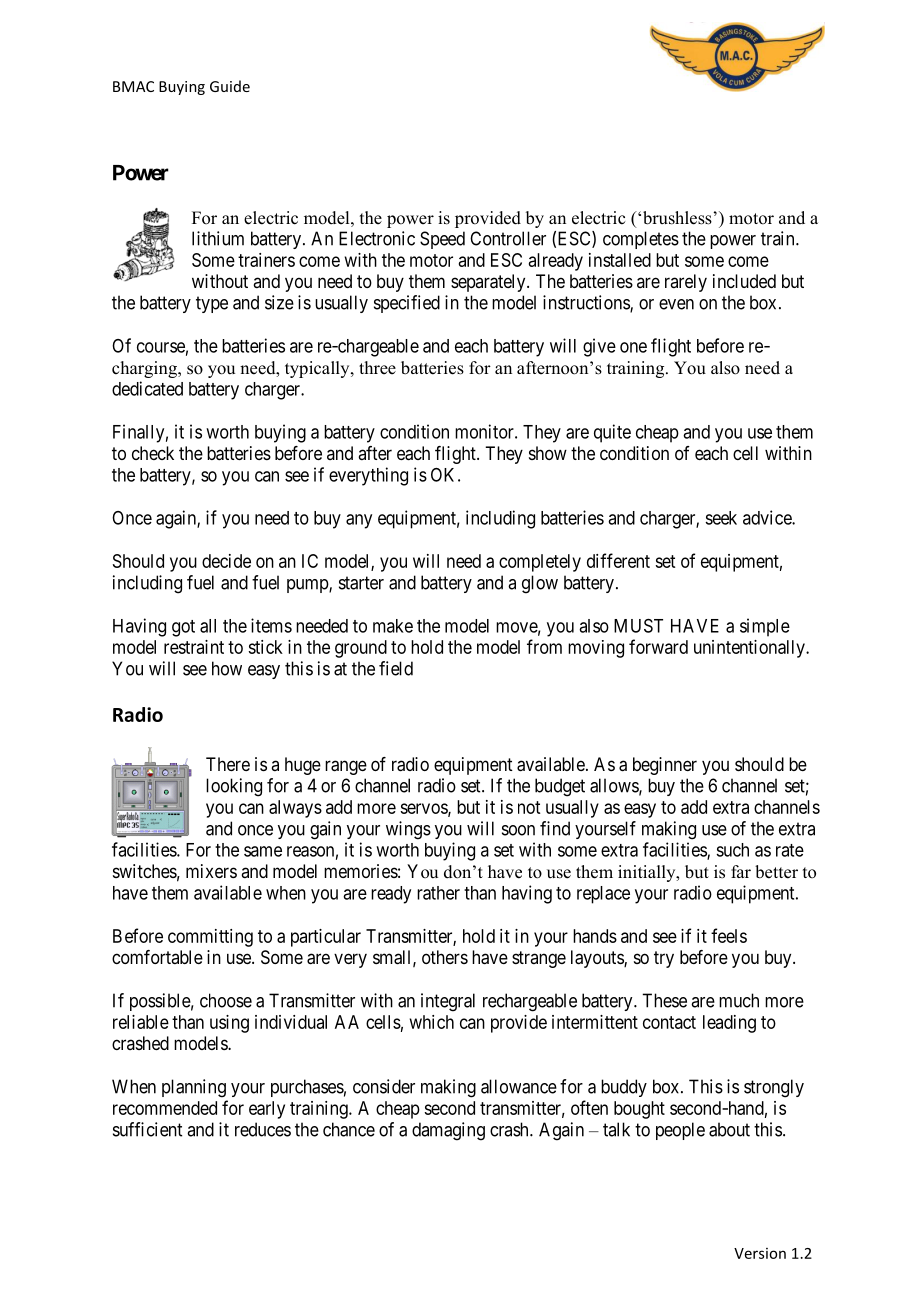  What do you see at coordinates (396, 668) in the image?
I see `field` at bounding box center [396, 668].
